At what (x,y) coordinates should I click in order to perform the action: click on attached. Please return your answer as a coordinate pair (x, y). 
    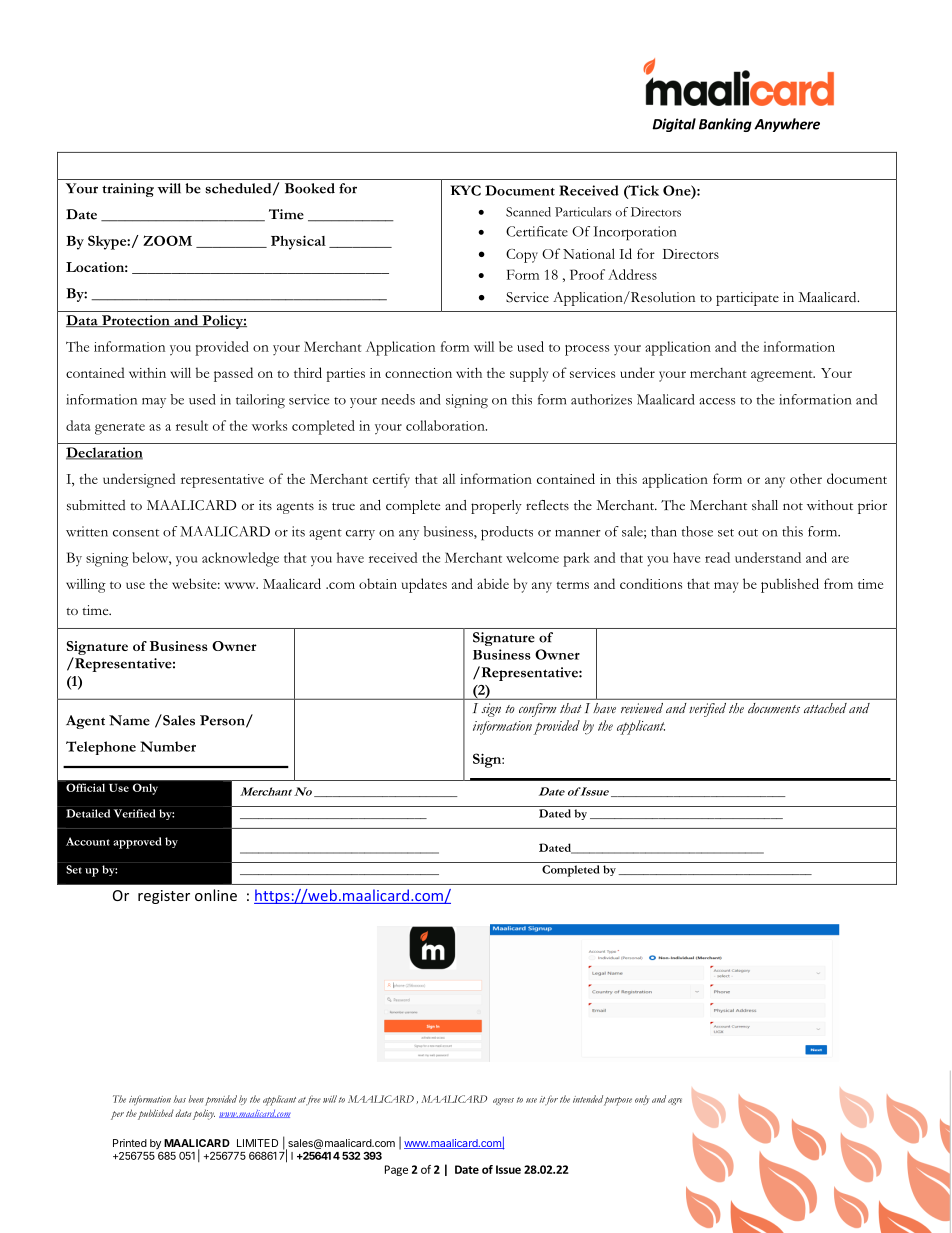
    Looking at the image, I should click on (825, 708).
